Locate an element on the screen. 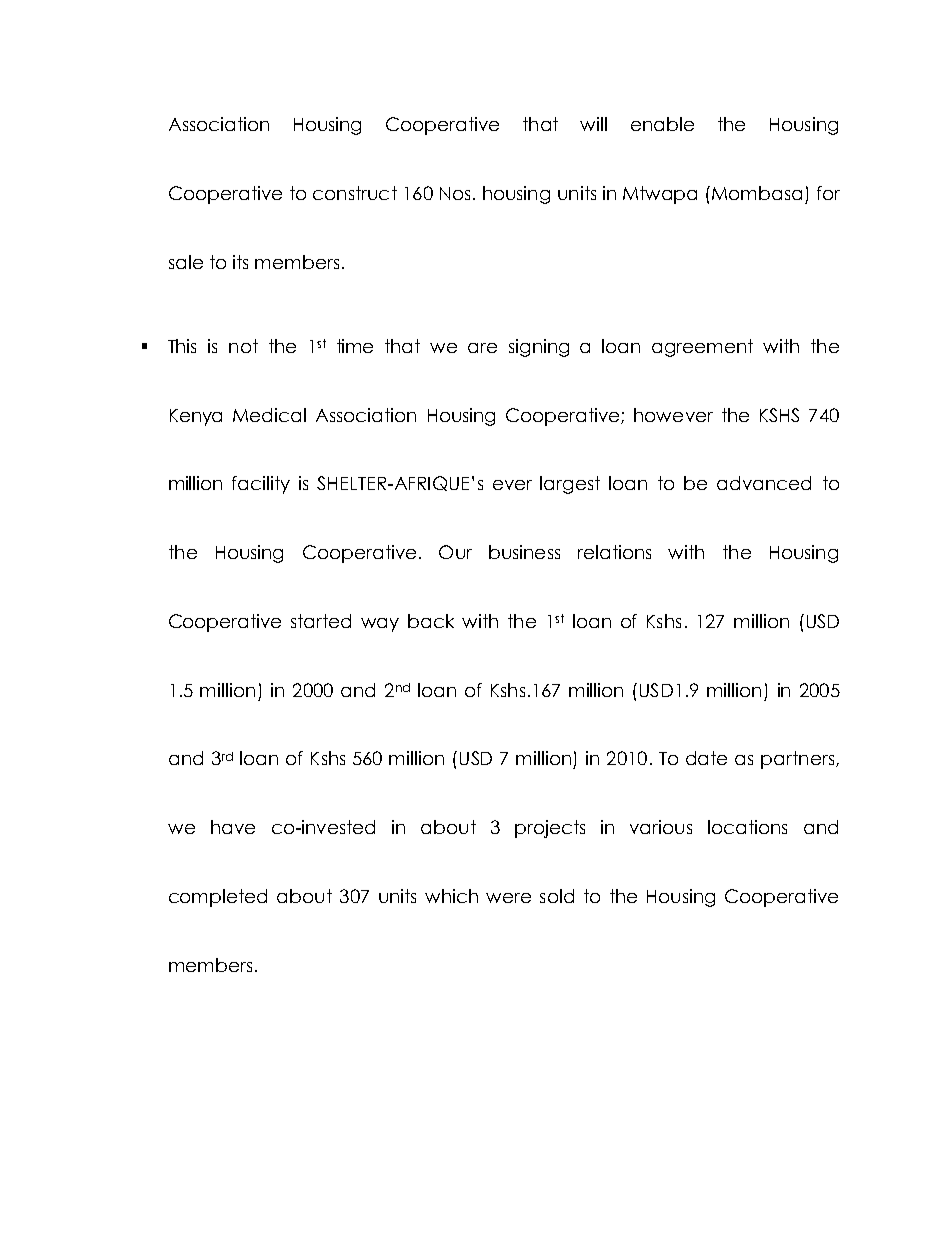 The height and width of the screenshot is (1233, 952). were is located at coordinates (508, 898).
